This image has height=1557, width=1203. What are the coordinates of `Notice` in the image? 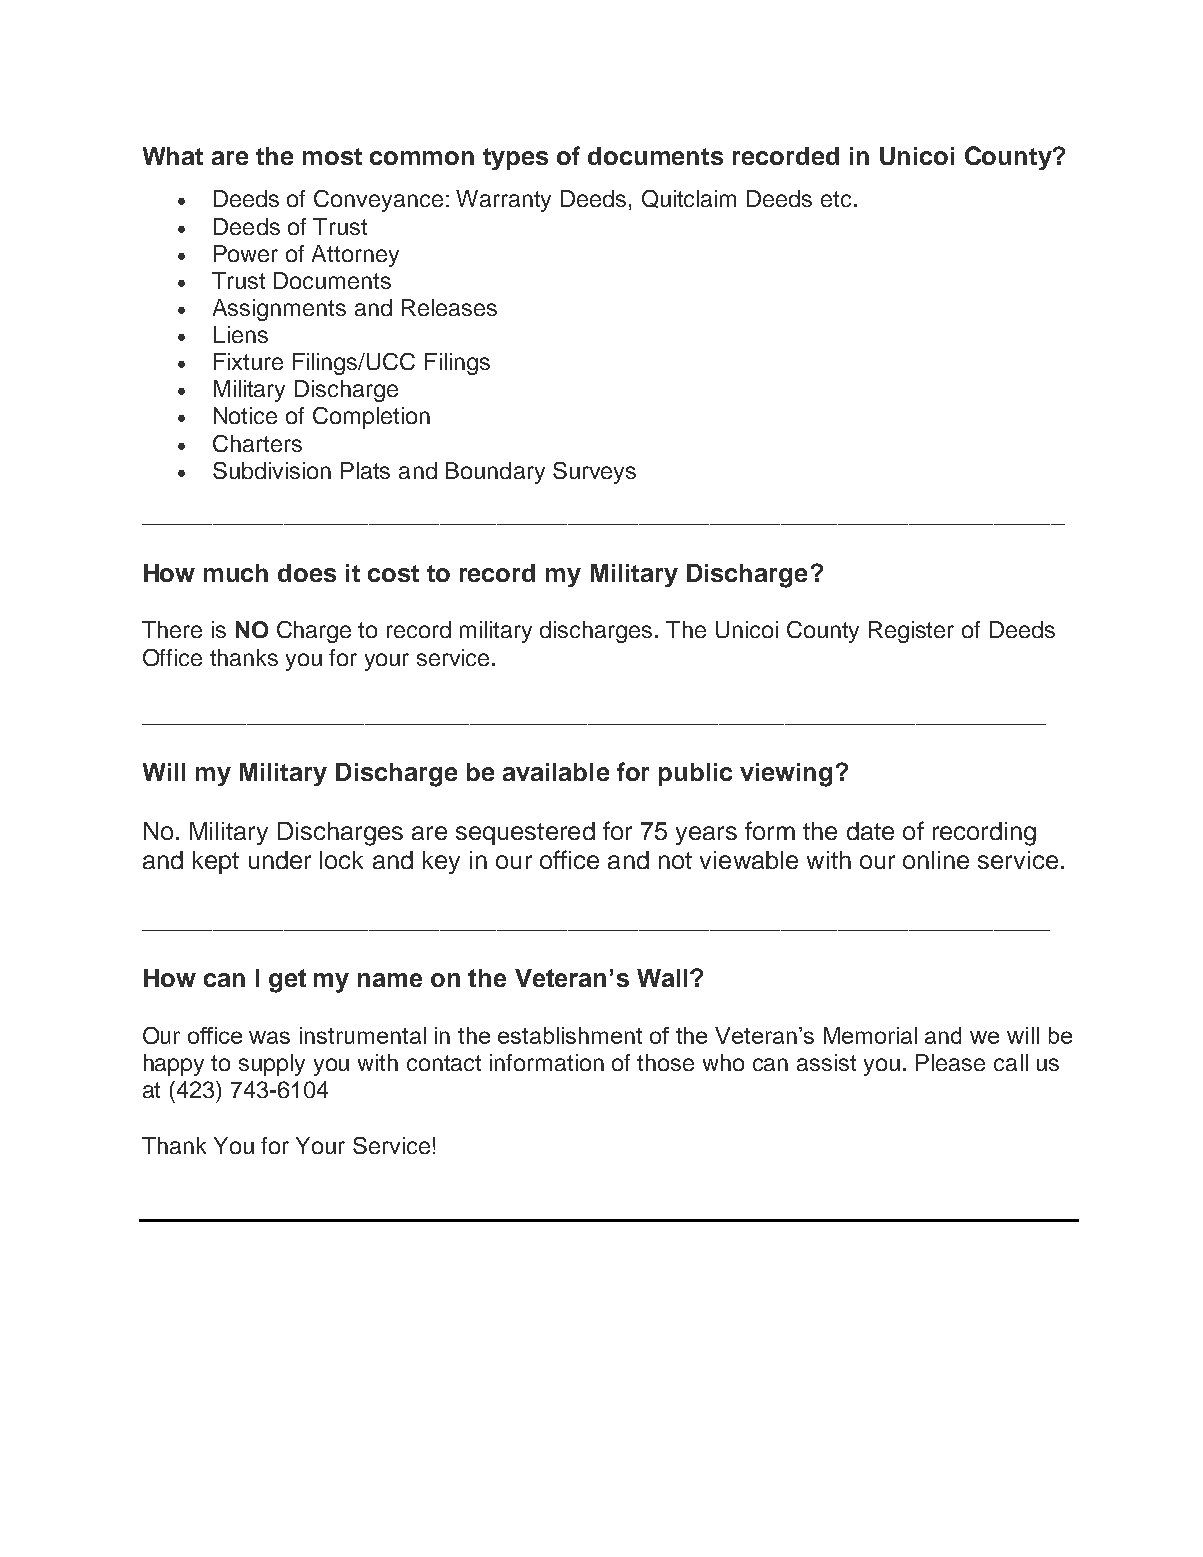 It's located at (245, 415).
